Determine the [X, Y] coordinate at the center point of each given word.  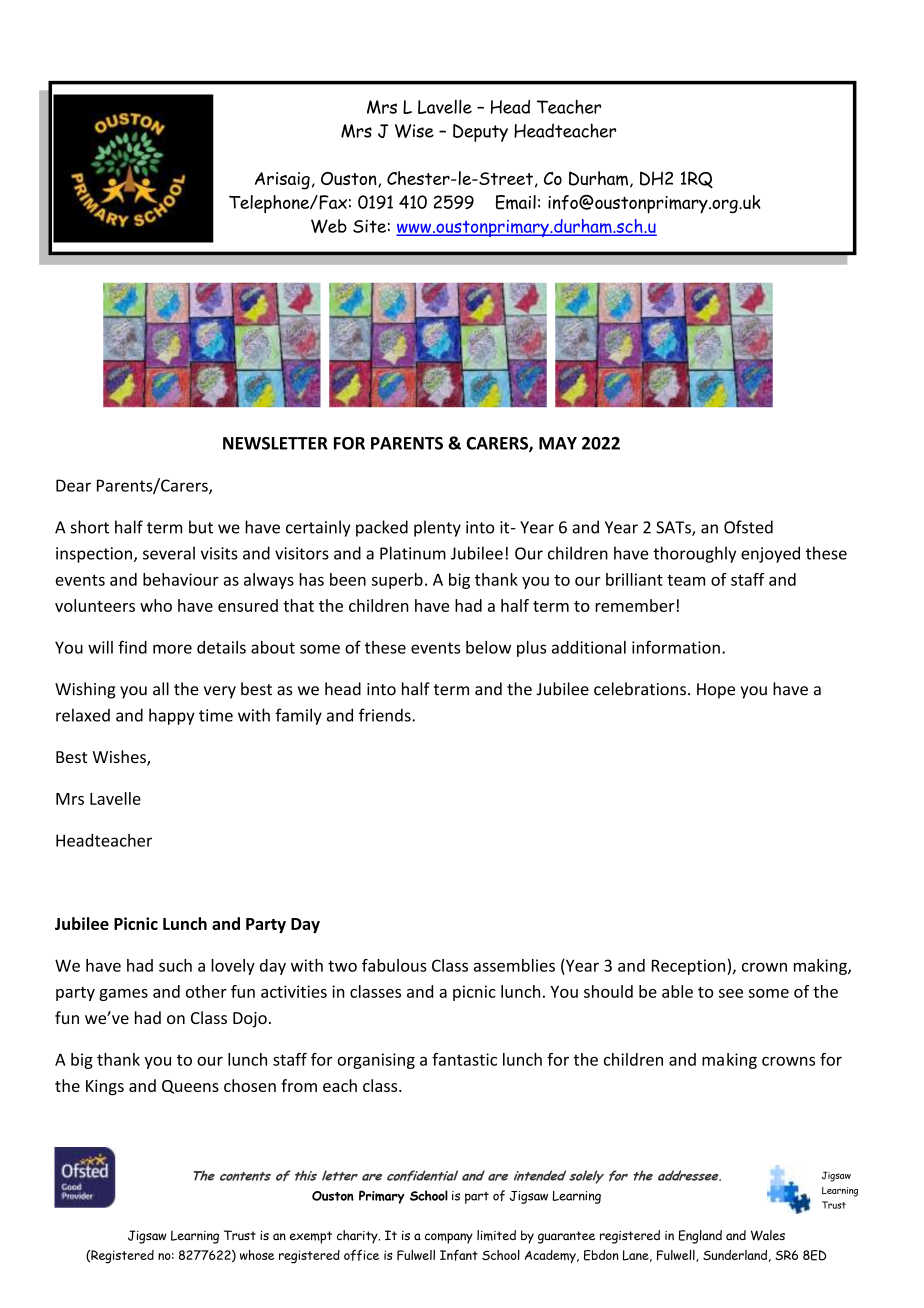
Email [516, 202]
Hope [716, 691]
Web [329, 226]
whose [257, 1255]
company [449, 1238]
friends [386, 715]
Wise [414, 131]
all [161, 689]
